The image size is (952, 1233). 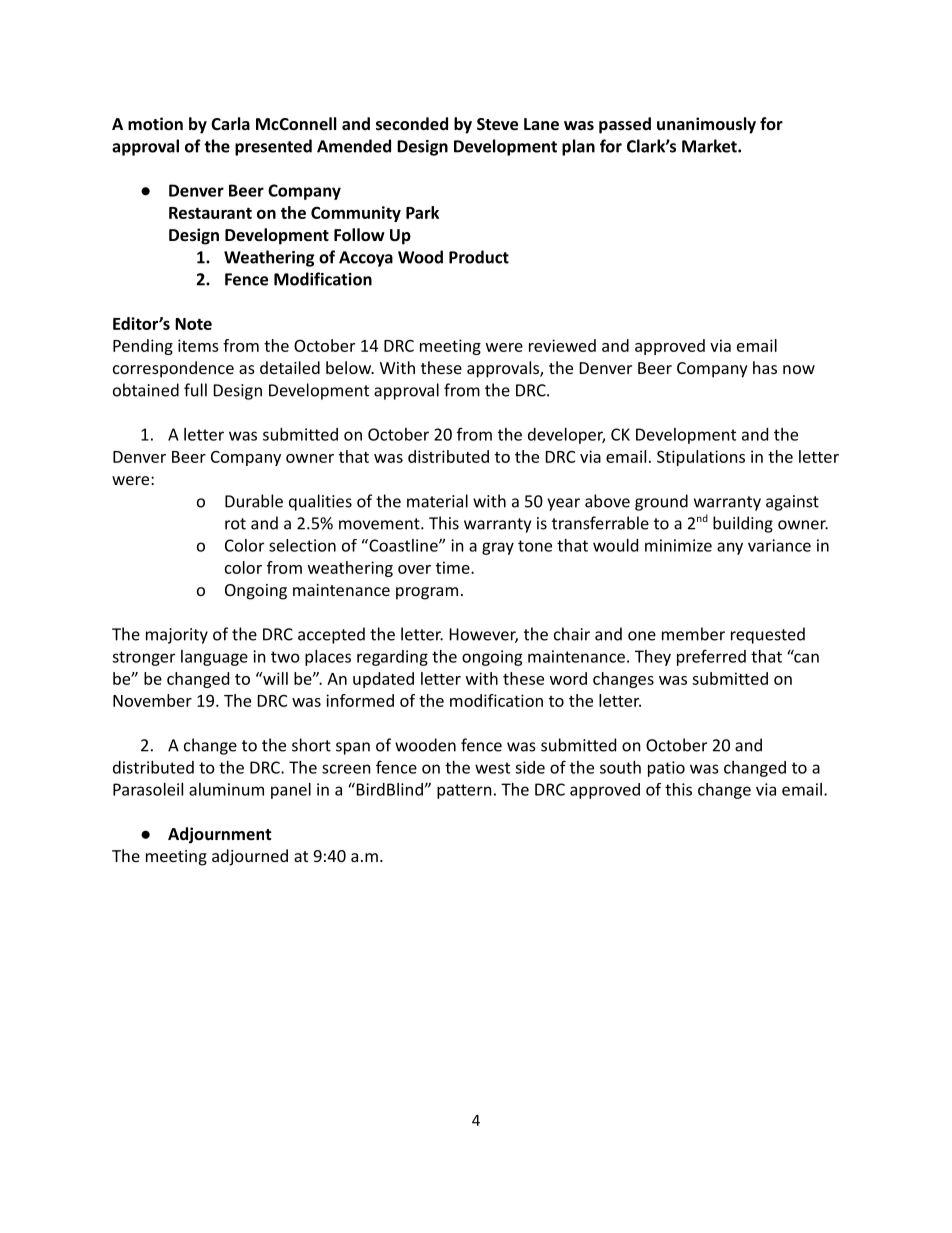 I want to click on patio, so click(x=666, y=769).
